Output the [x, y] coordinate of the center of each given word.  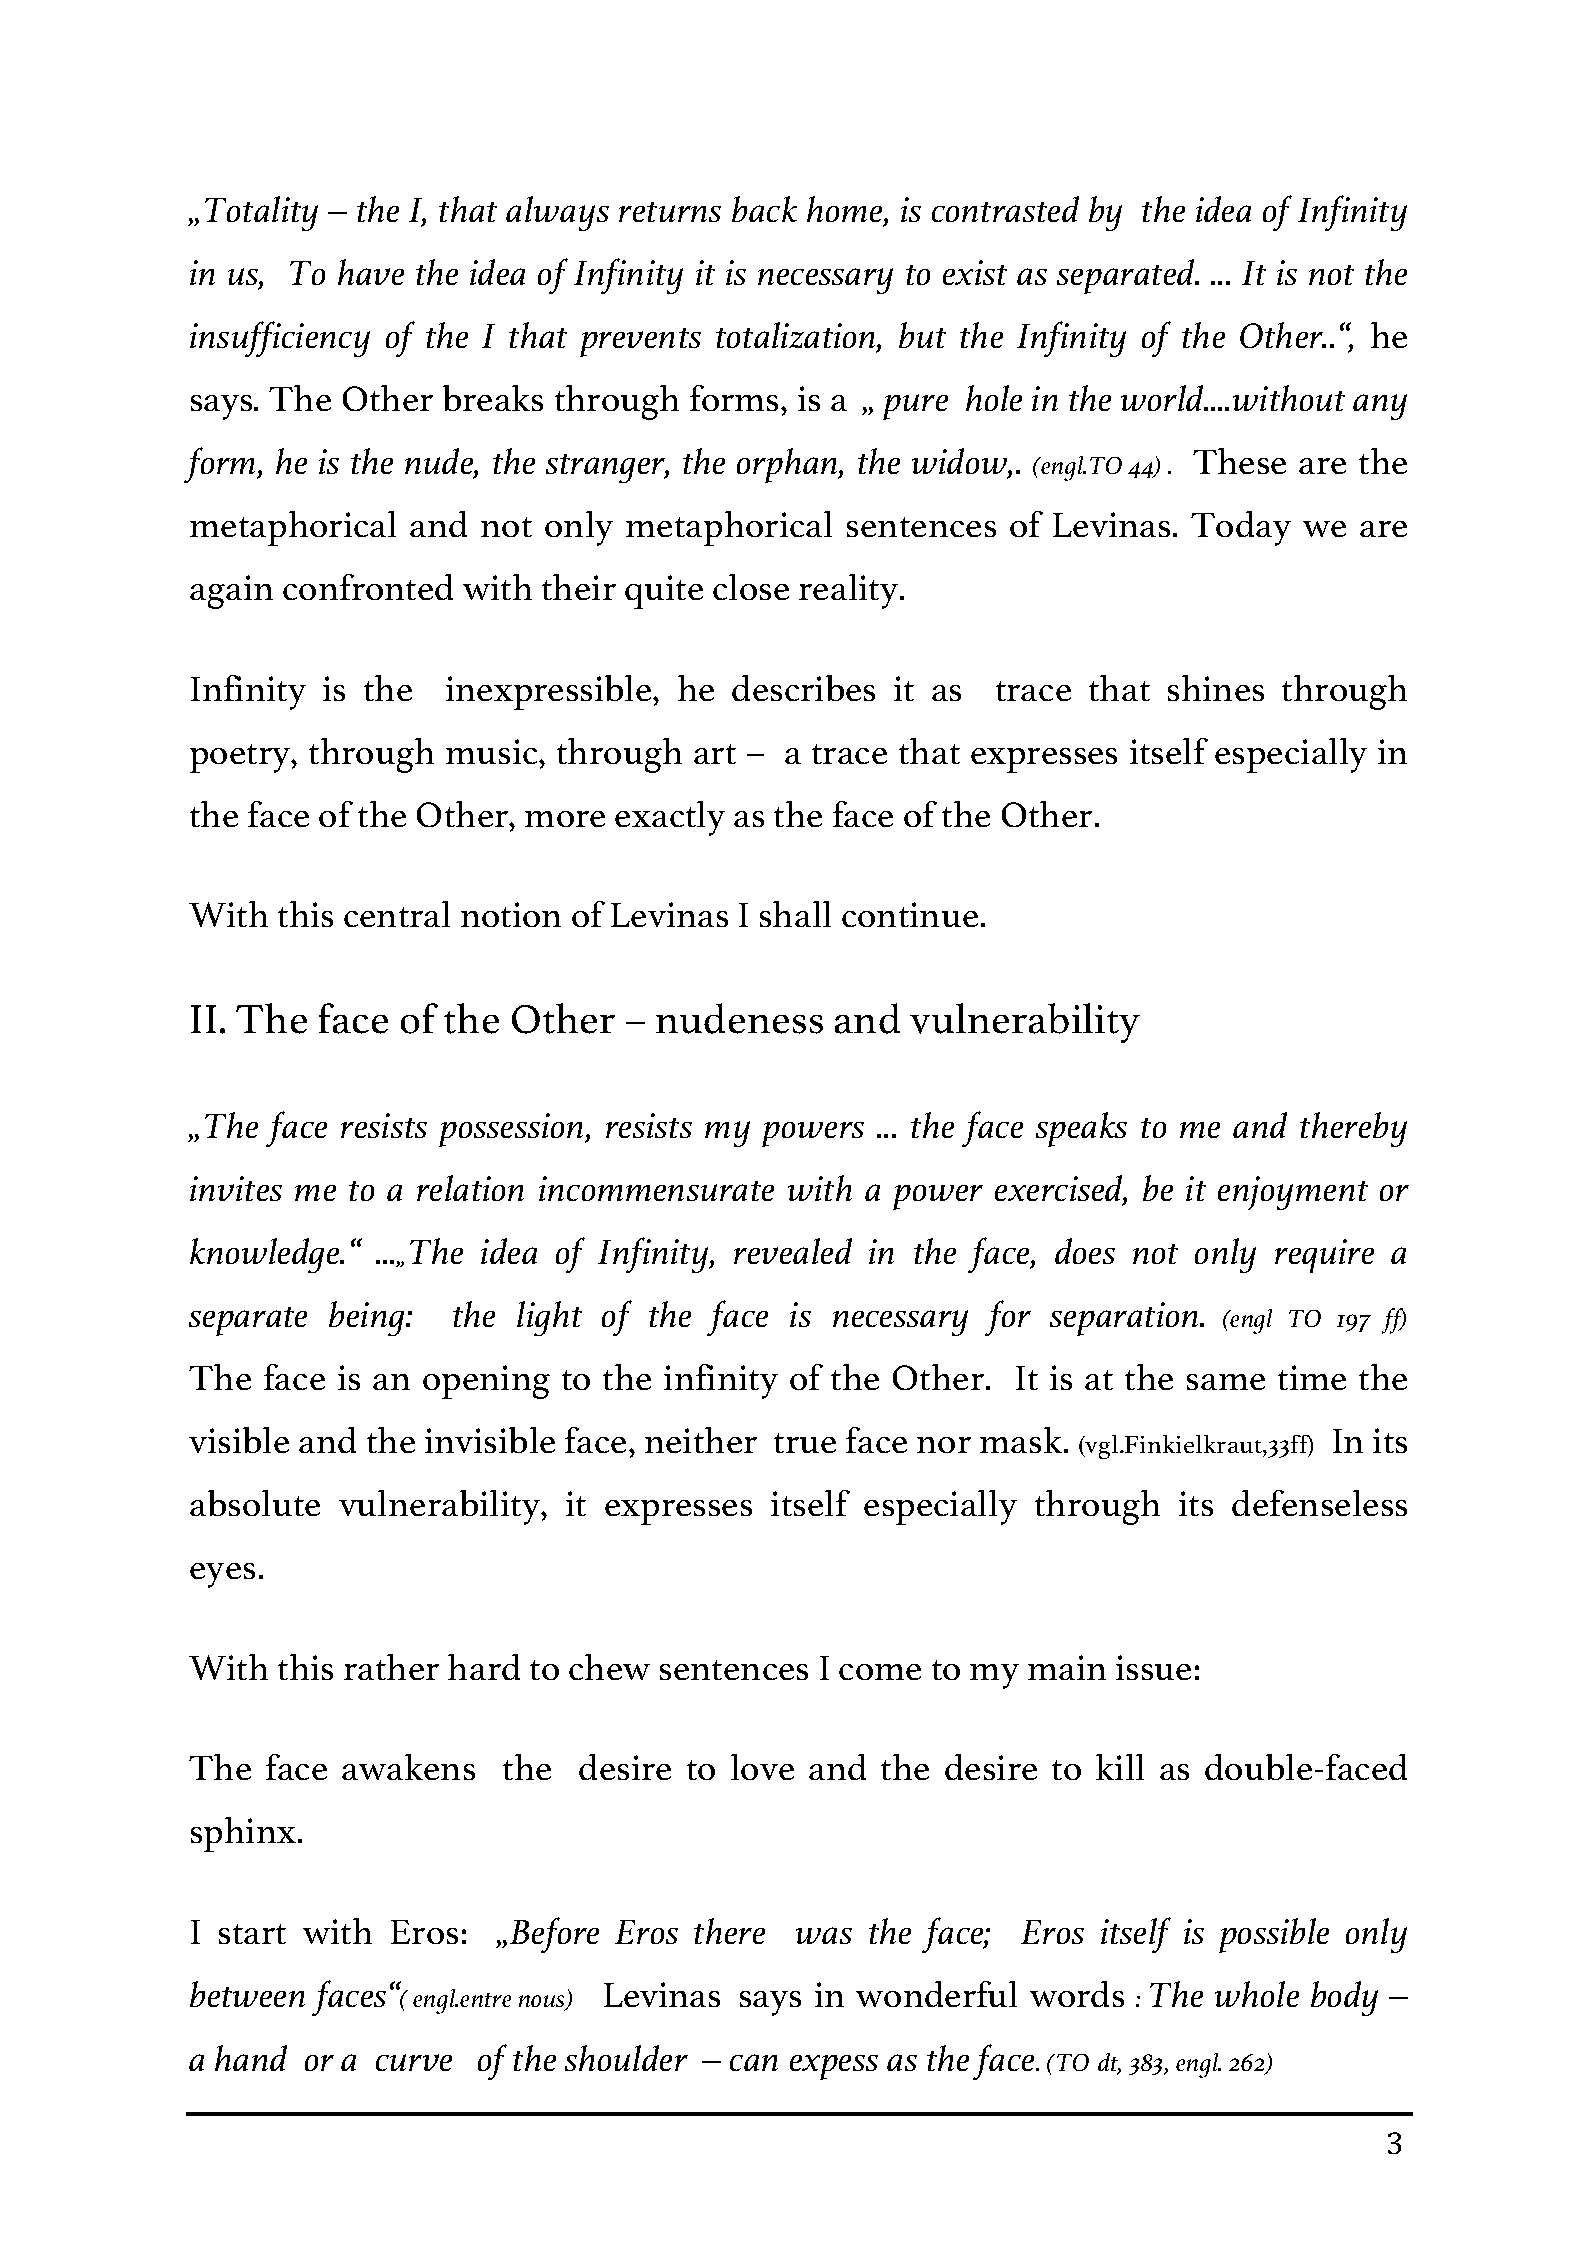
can [754, 2062]
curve [414, 2062]
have [371, 272]
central [397, 914]
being [368, 1318]
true [805, 1443]
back [764, 209]
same [1226, 1382]
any [1380, 407]
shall [795, 914]
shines [1216, 688]
